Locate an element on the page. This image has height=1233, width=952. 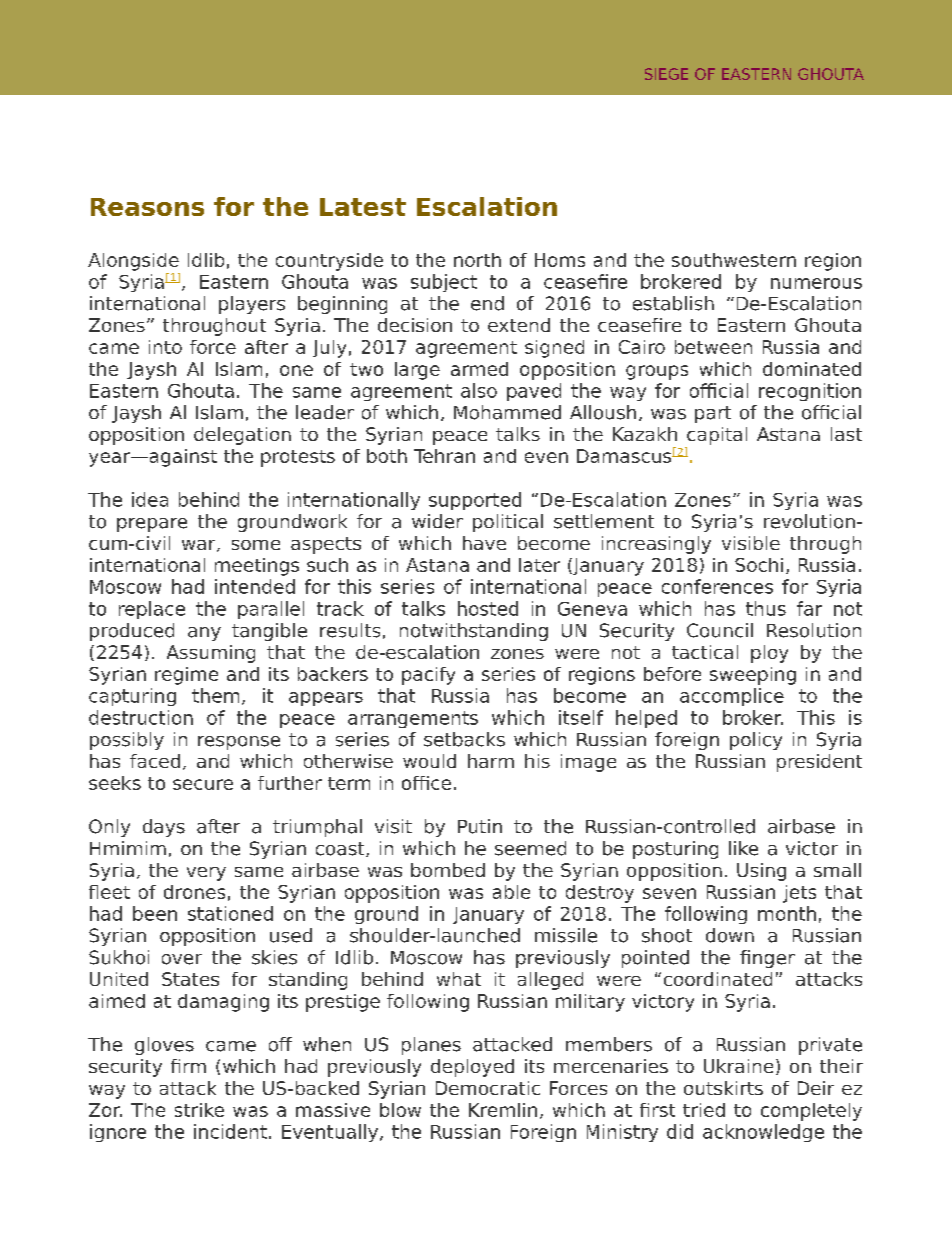
Reasons is located at coordinates (147, 207).
